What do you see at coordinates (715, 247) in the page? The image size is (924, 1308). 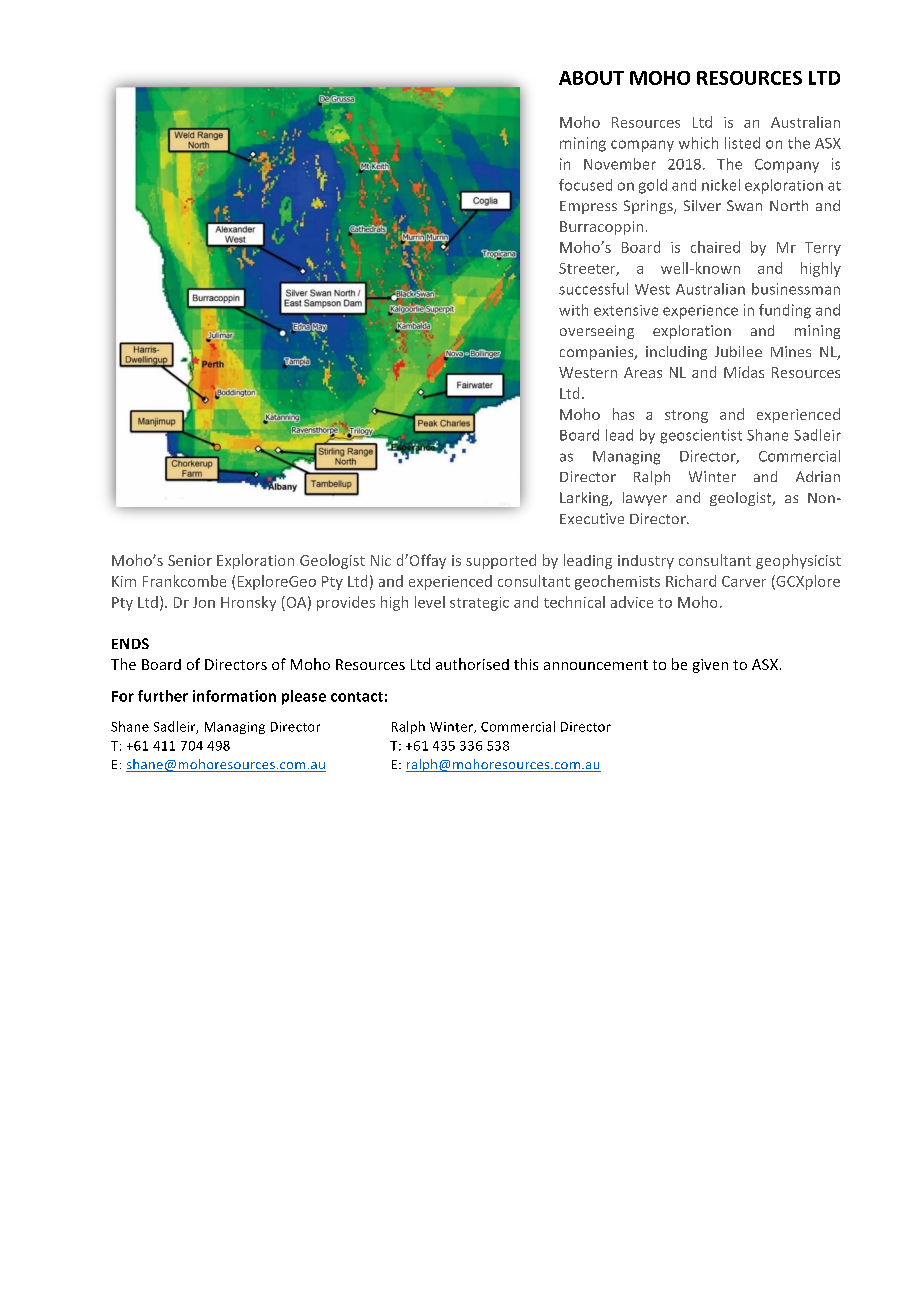 I see `chaired` at bounding box center [715, 247].
